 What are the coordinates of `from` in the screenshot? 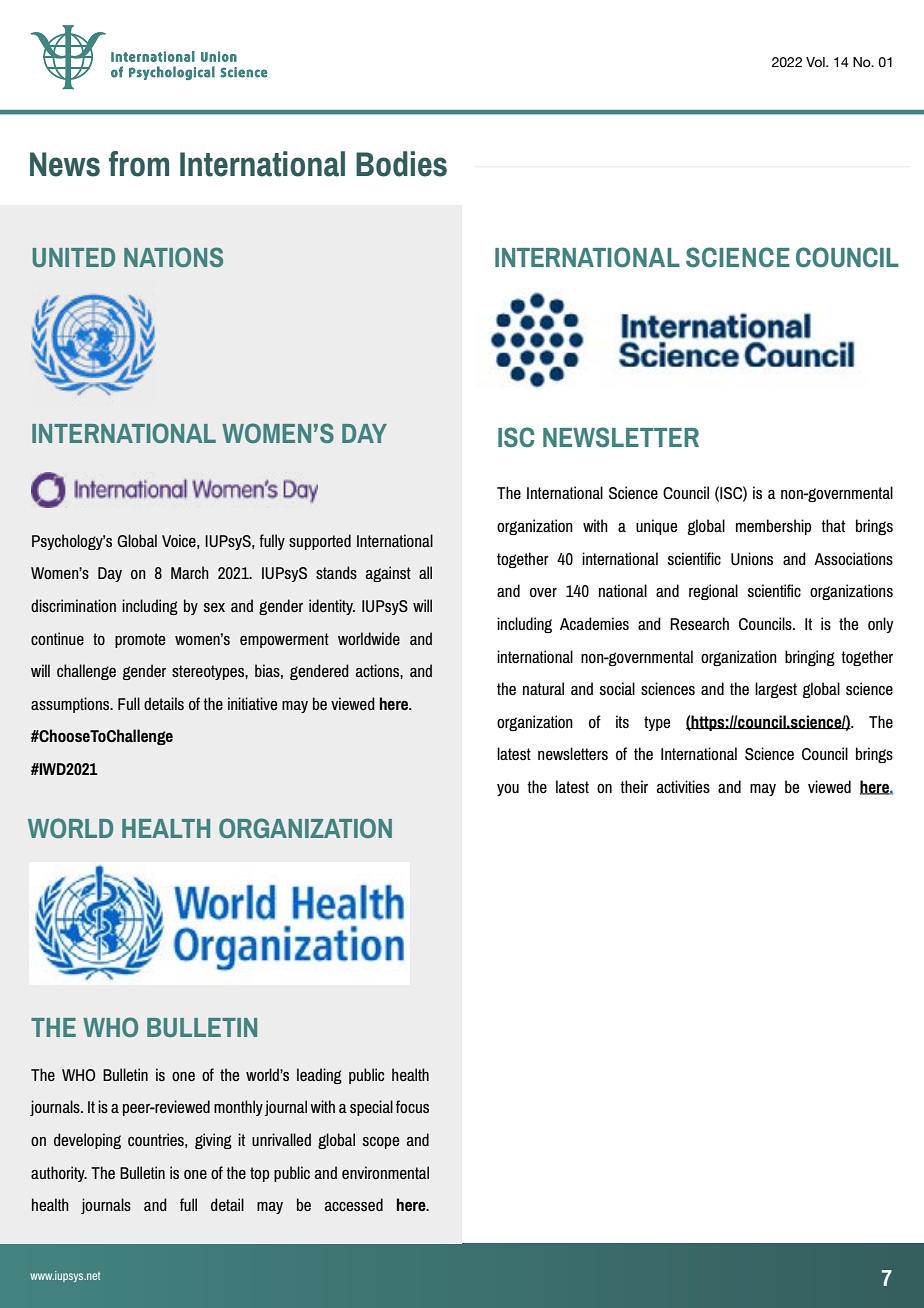 It's located at (139, 164).
